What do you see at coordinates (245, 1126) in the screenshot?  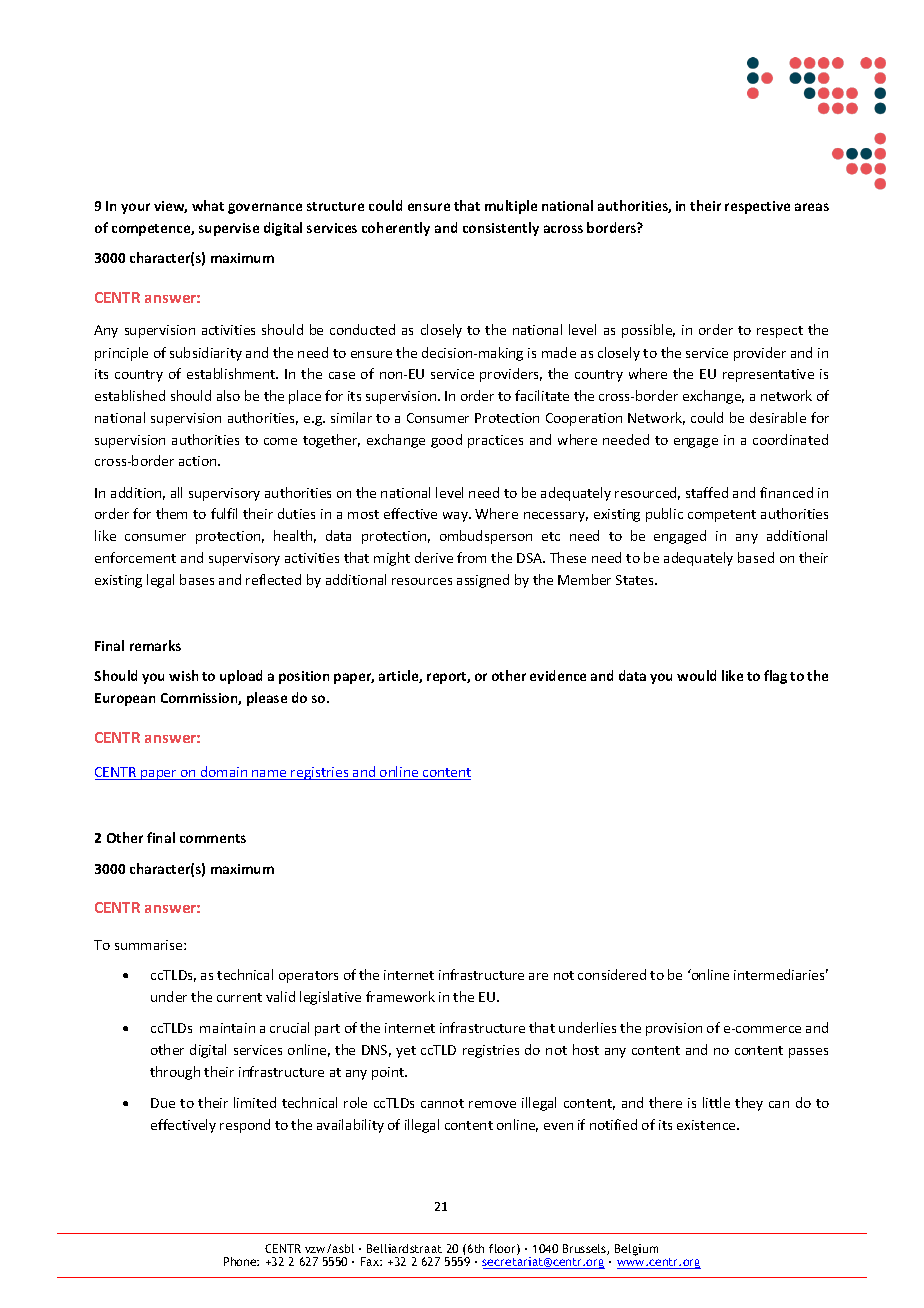 I see `respond` at bounding box center [245, 1126].
